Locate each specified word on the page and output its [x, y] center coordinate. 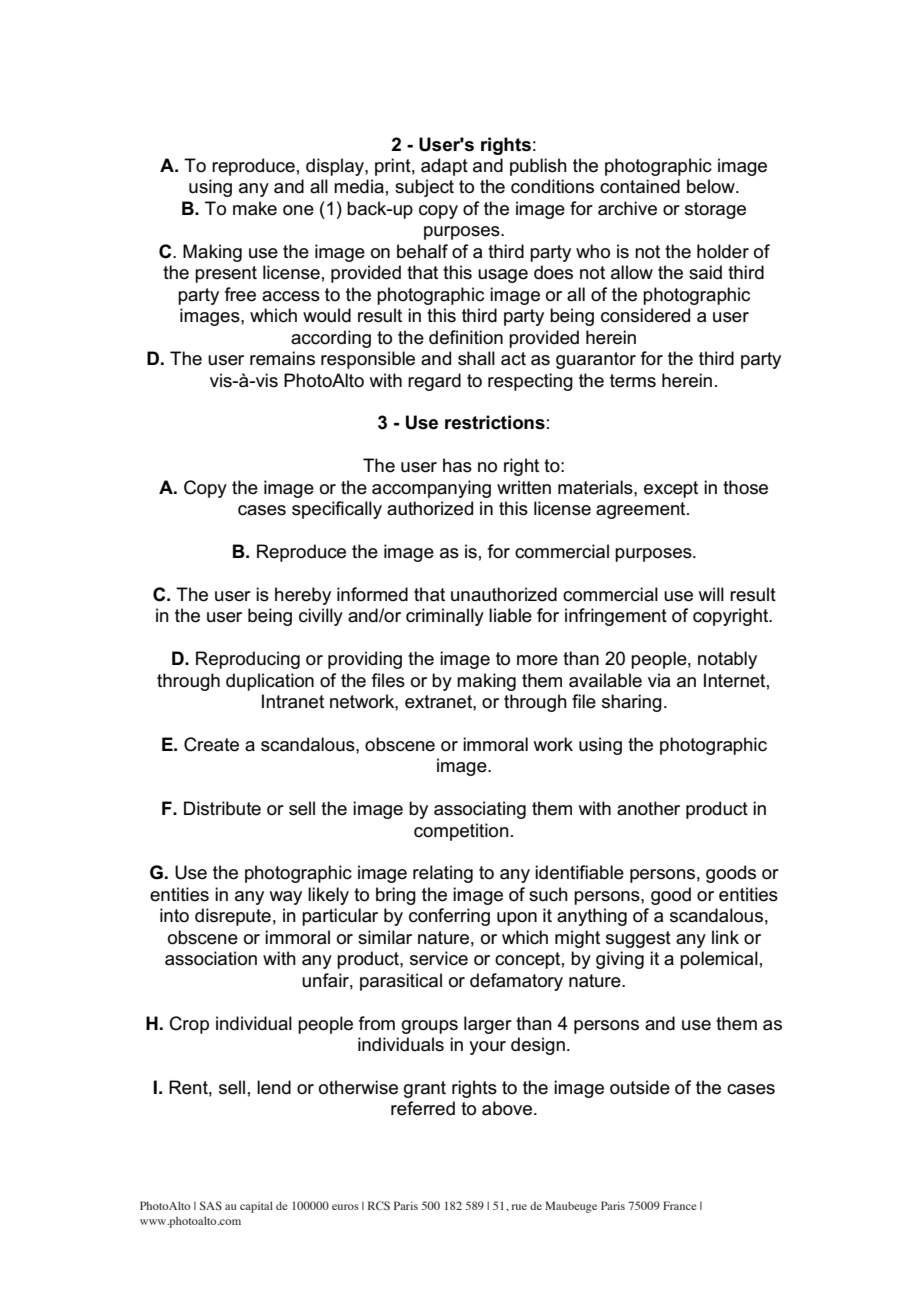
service [439, 958]
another [648, 808]
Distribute [222, 808]
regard [434, 382]
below [712, 186]
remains [282, 358]
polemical [719, 960]
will [711, 594]
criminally [445, 617]
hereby [303, 596]
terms [633, 381]
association [211, 958]
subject [424, 188]
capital [256, 1207]
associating [480, 810]
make [255, 208]
